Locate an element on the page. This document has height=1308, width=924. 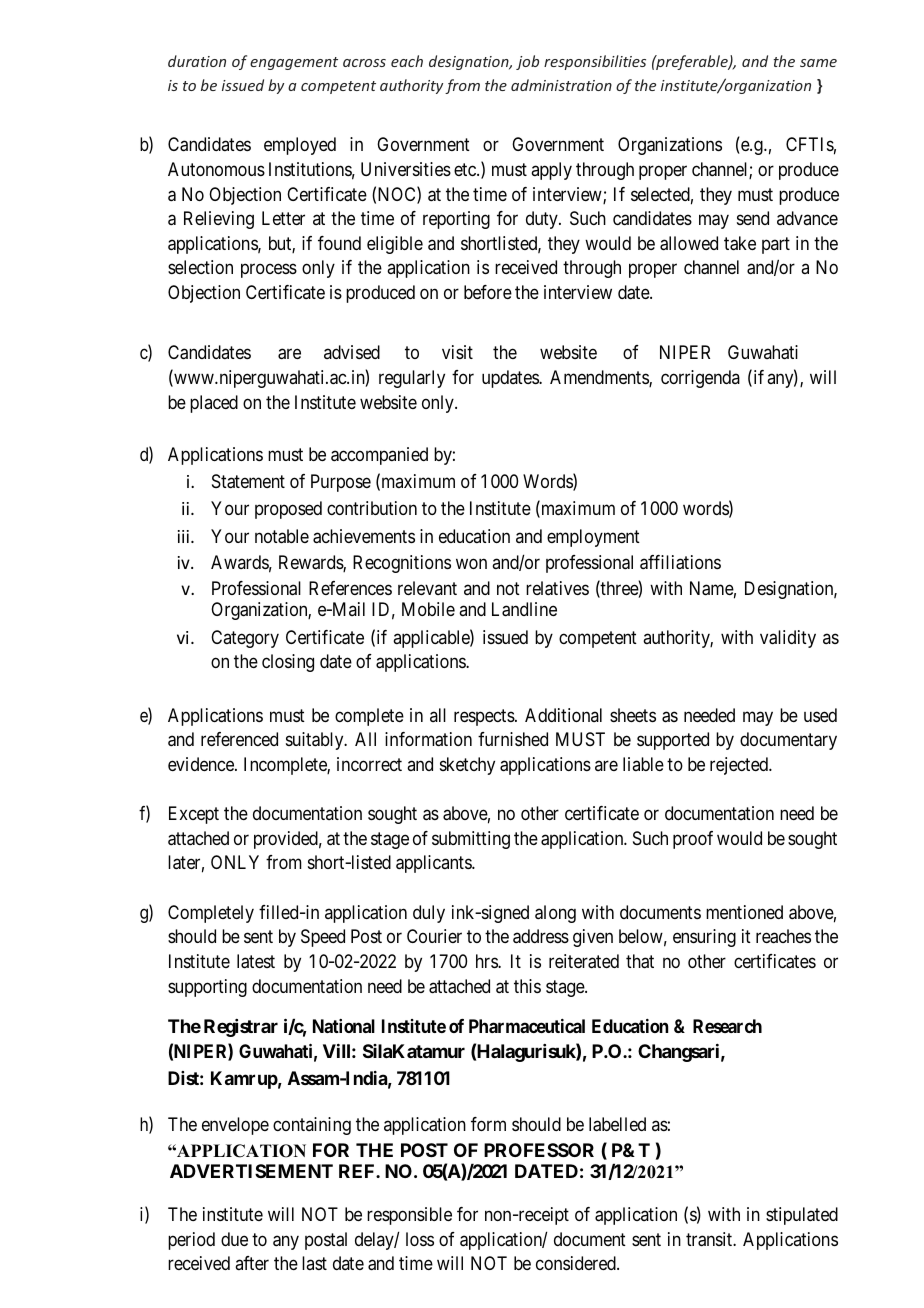
affiliations is located at coordinates (680, 562).
